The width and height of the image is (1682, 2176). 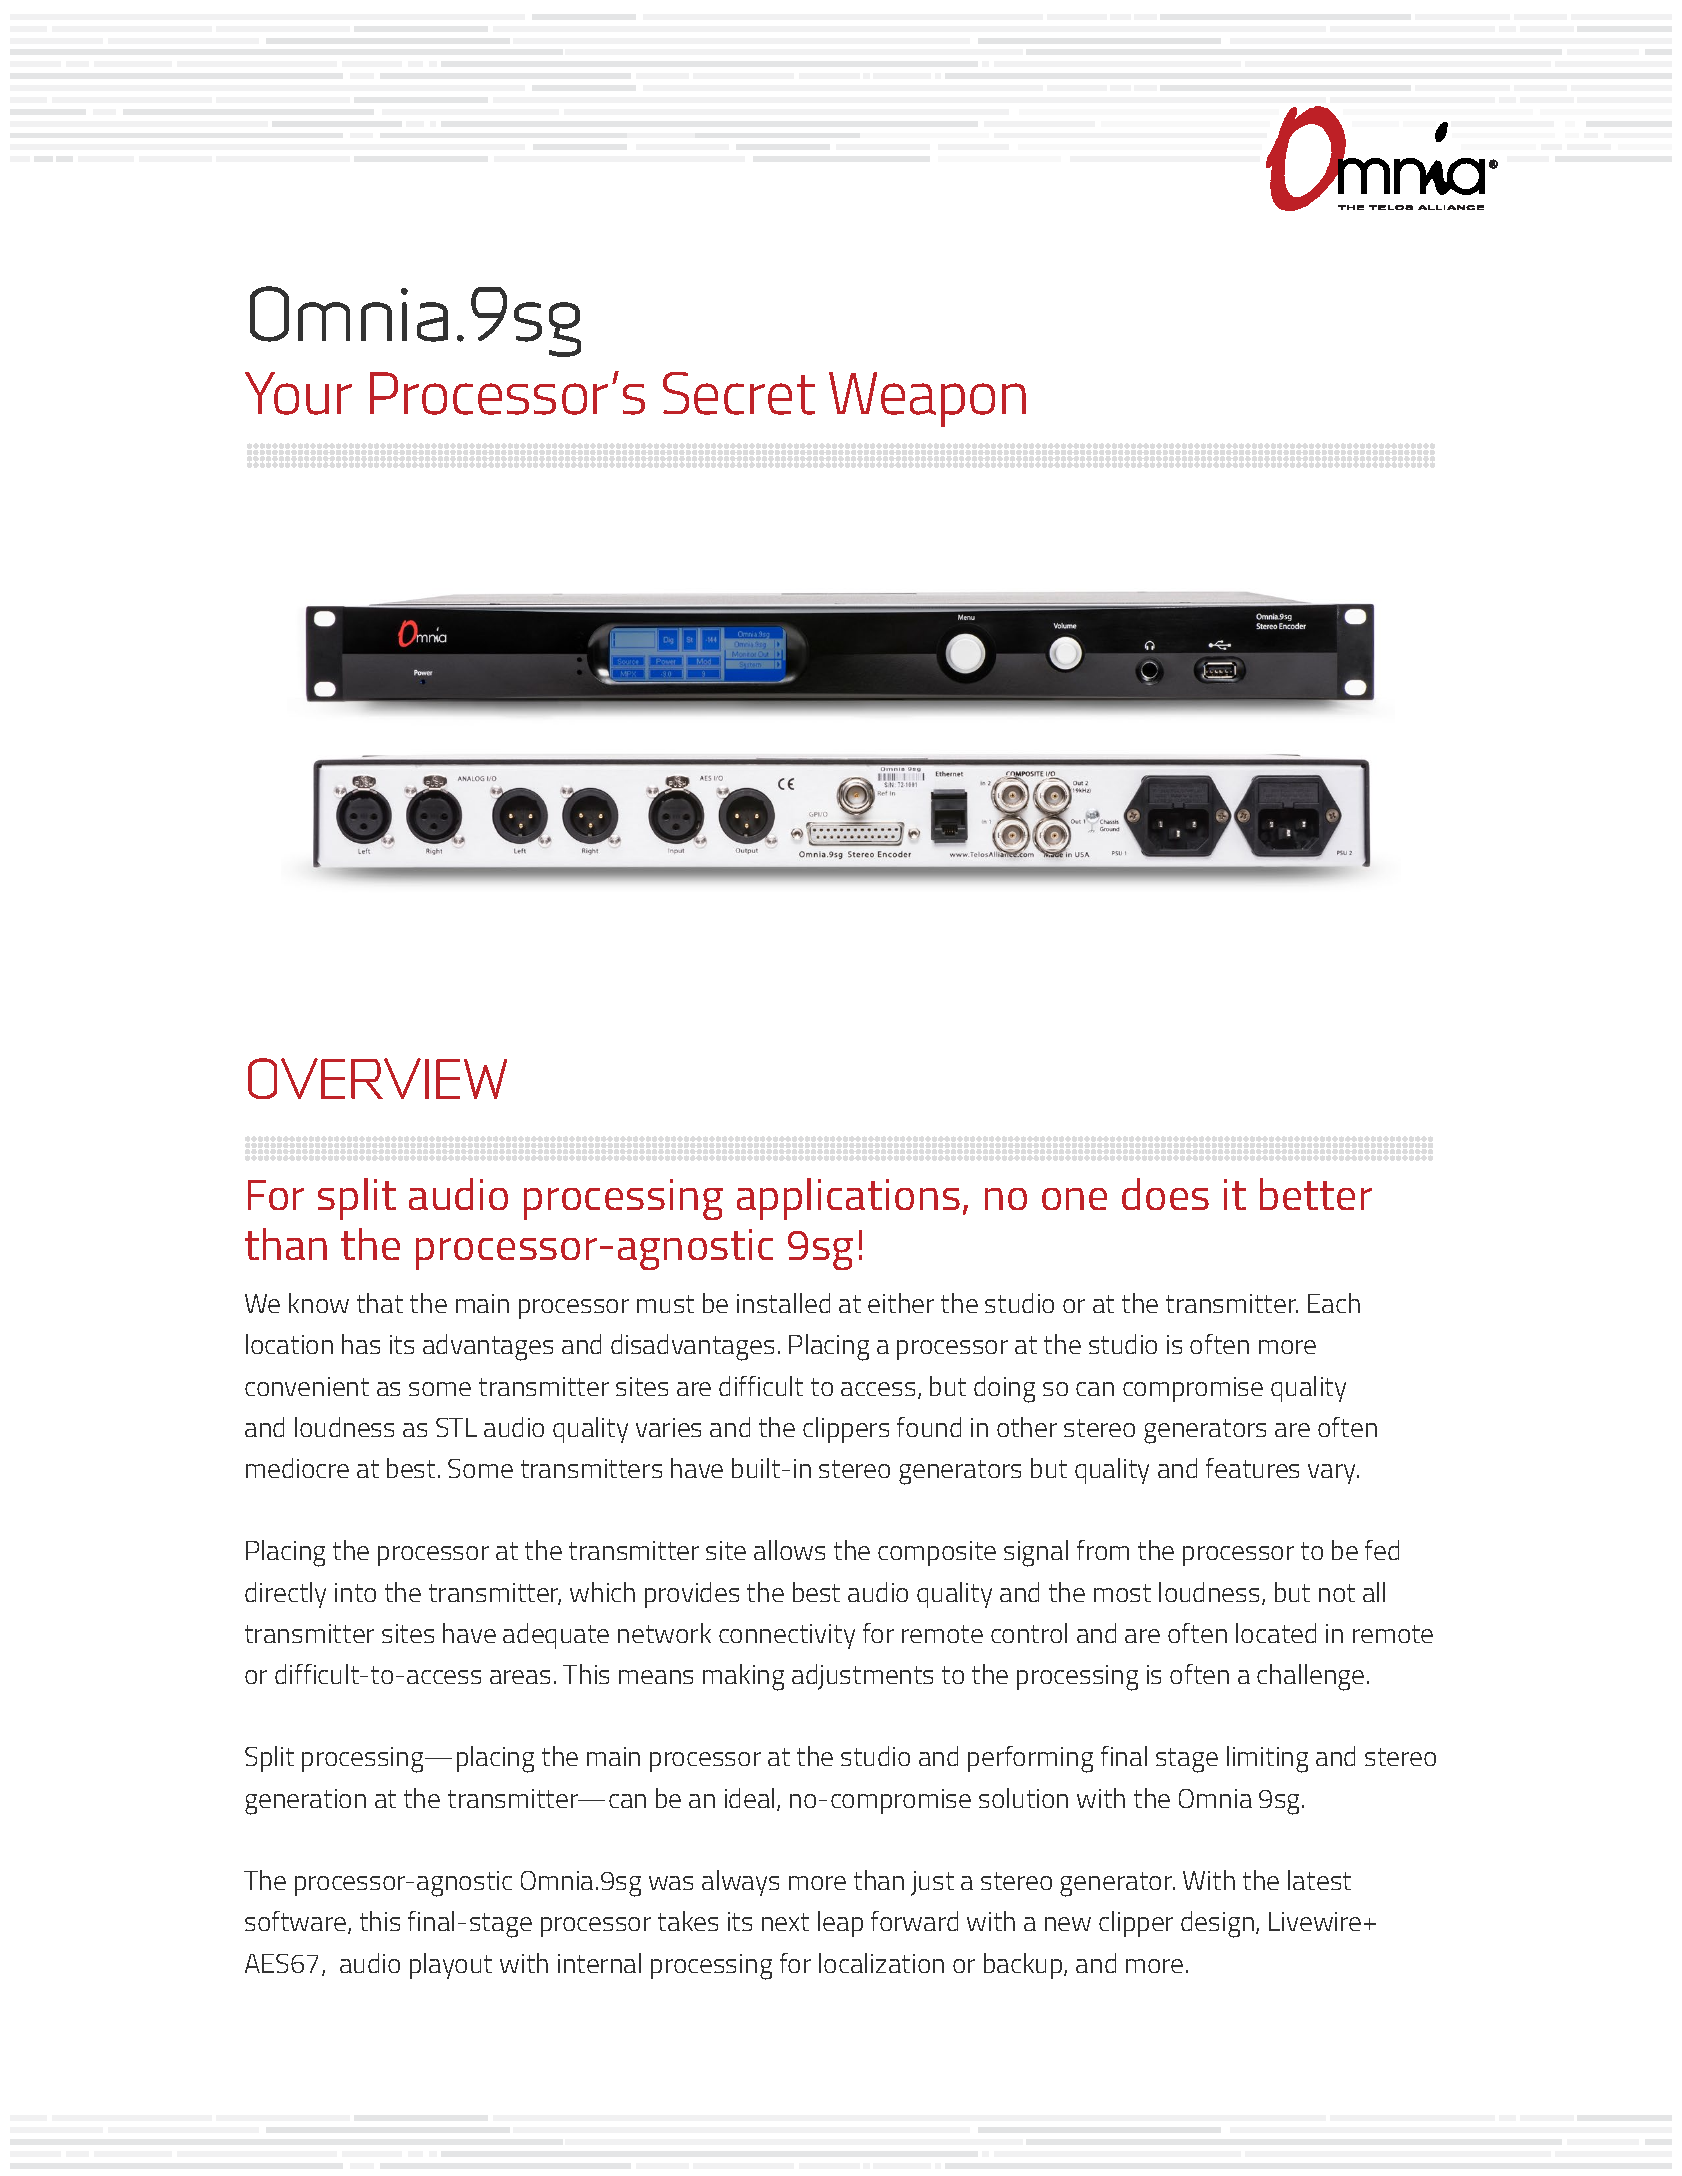 I want to click on features, so click(x=1252, y=1468).
